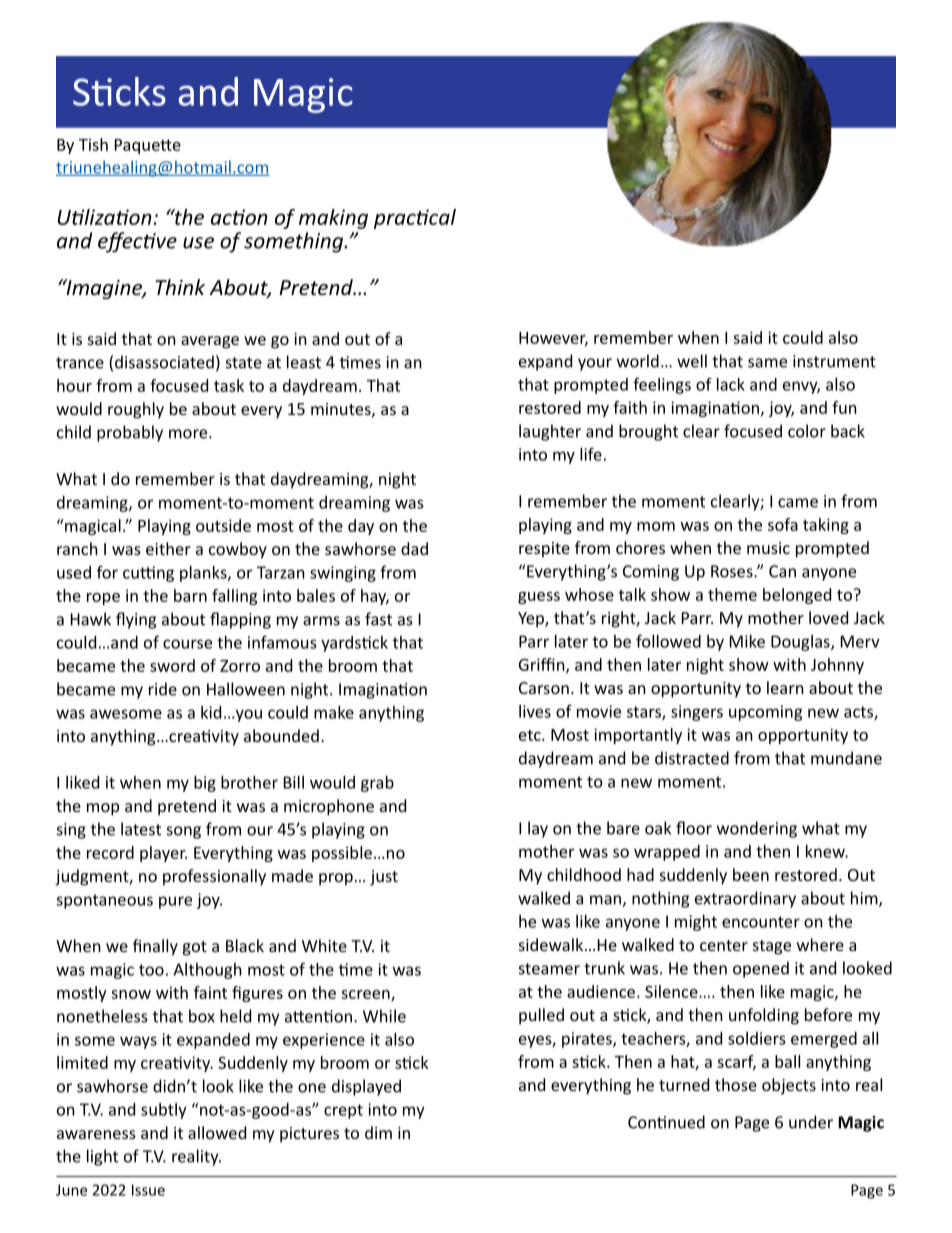  Describe the element at coordinates (543, 665) in the page. I see `Griffin` at that location.
